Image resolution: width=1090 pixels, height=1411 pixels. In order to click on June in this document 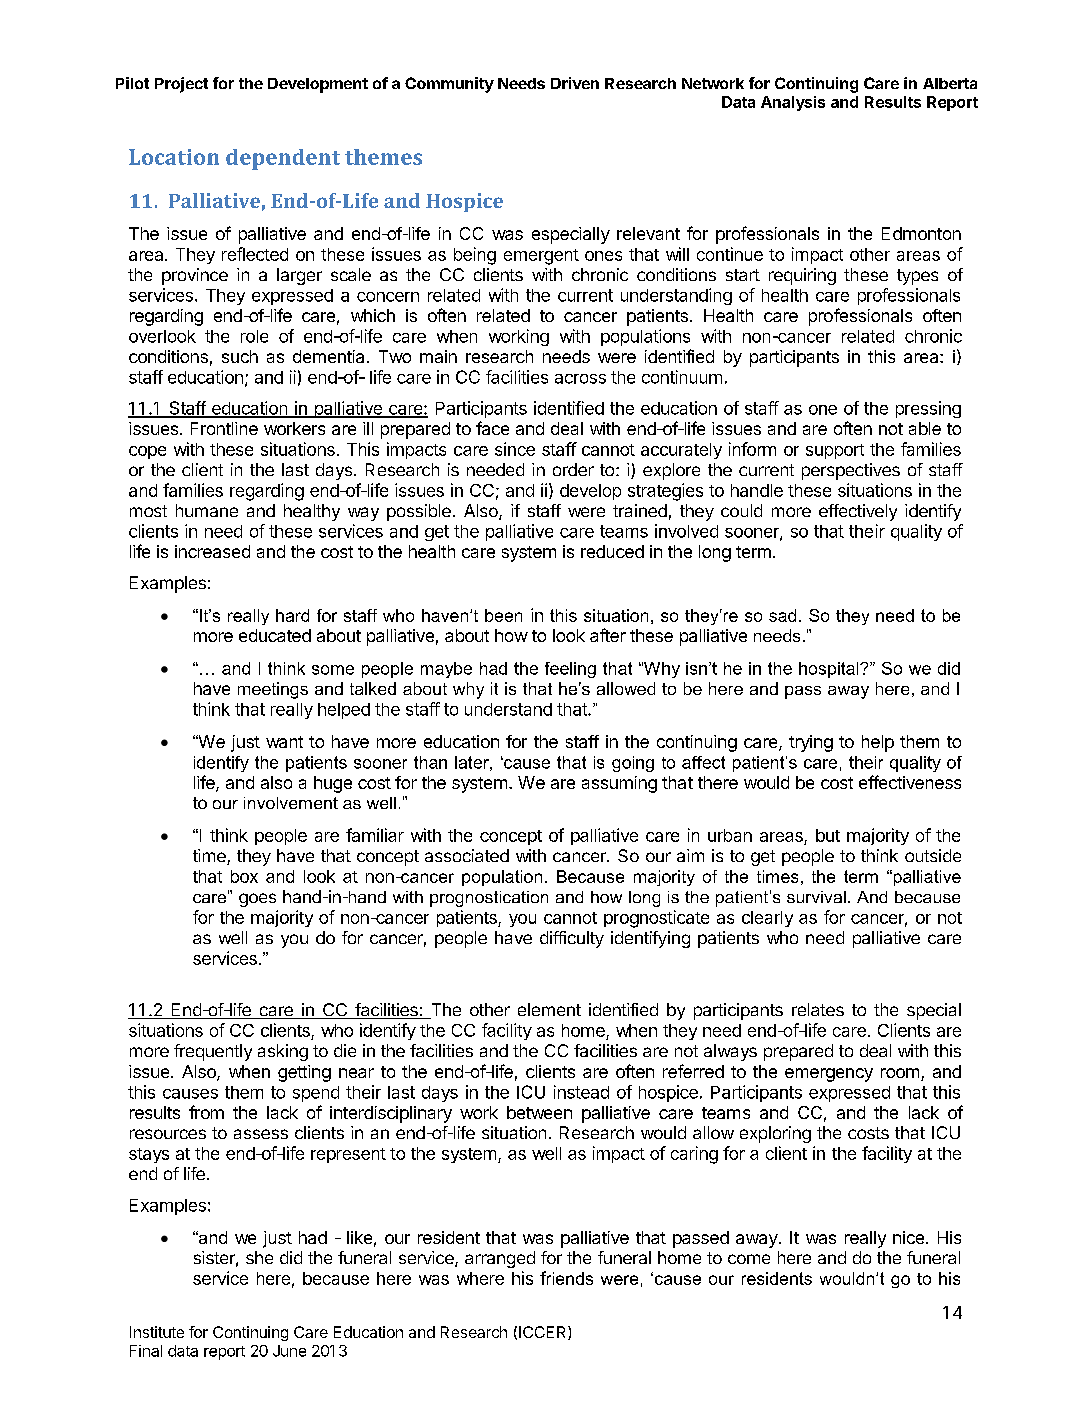, I will do `click(289, 1351)`.
